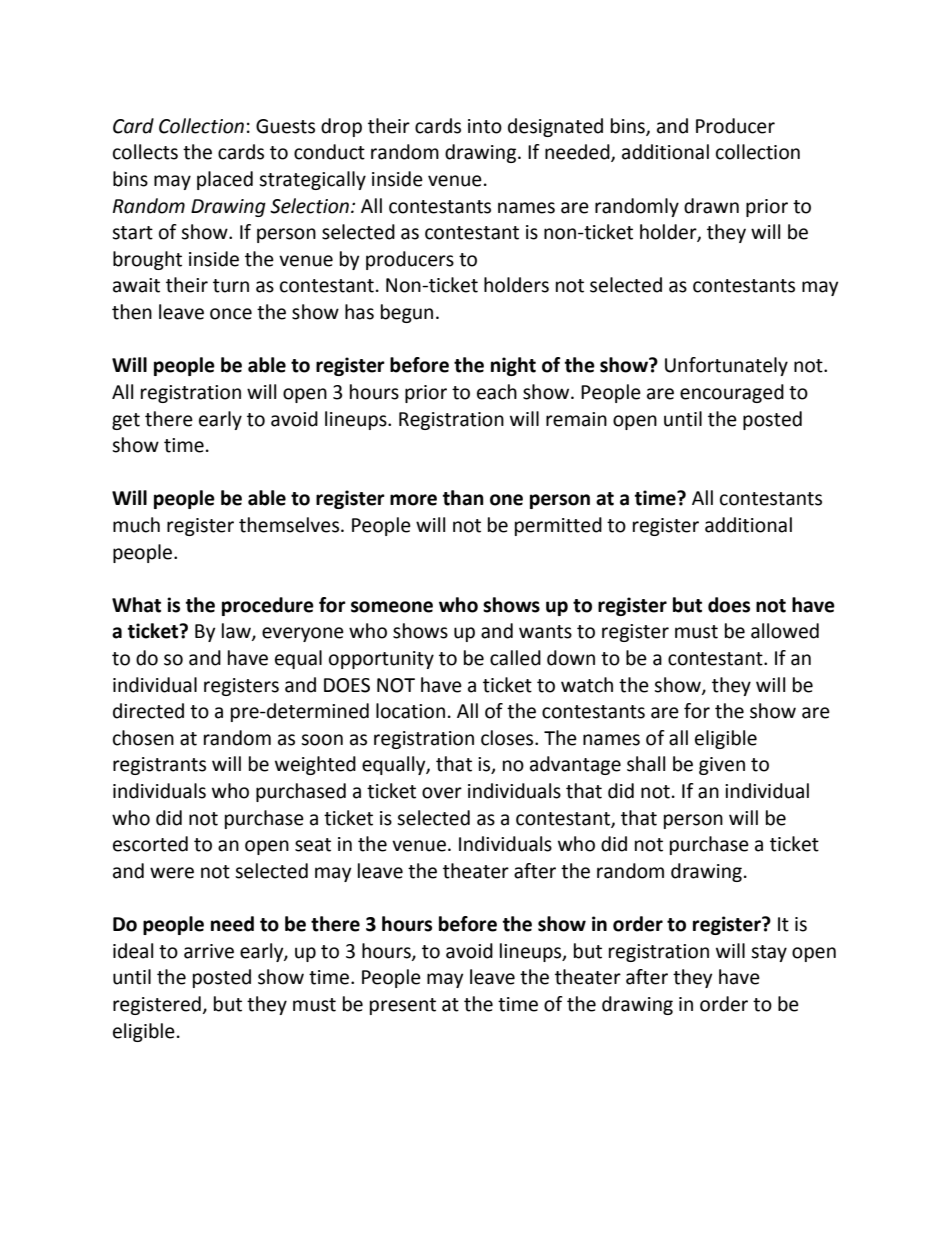  I want to click on allowed, so click(785, 631).
